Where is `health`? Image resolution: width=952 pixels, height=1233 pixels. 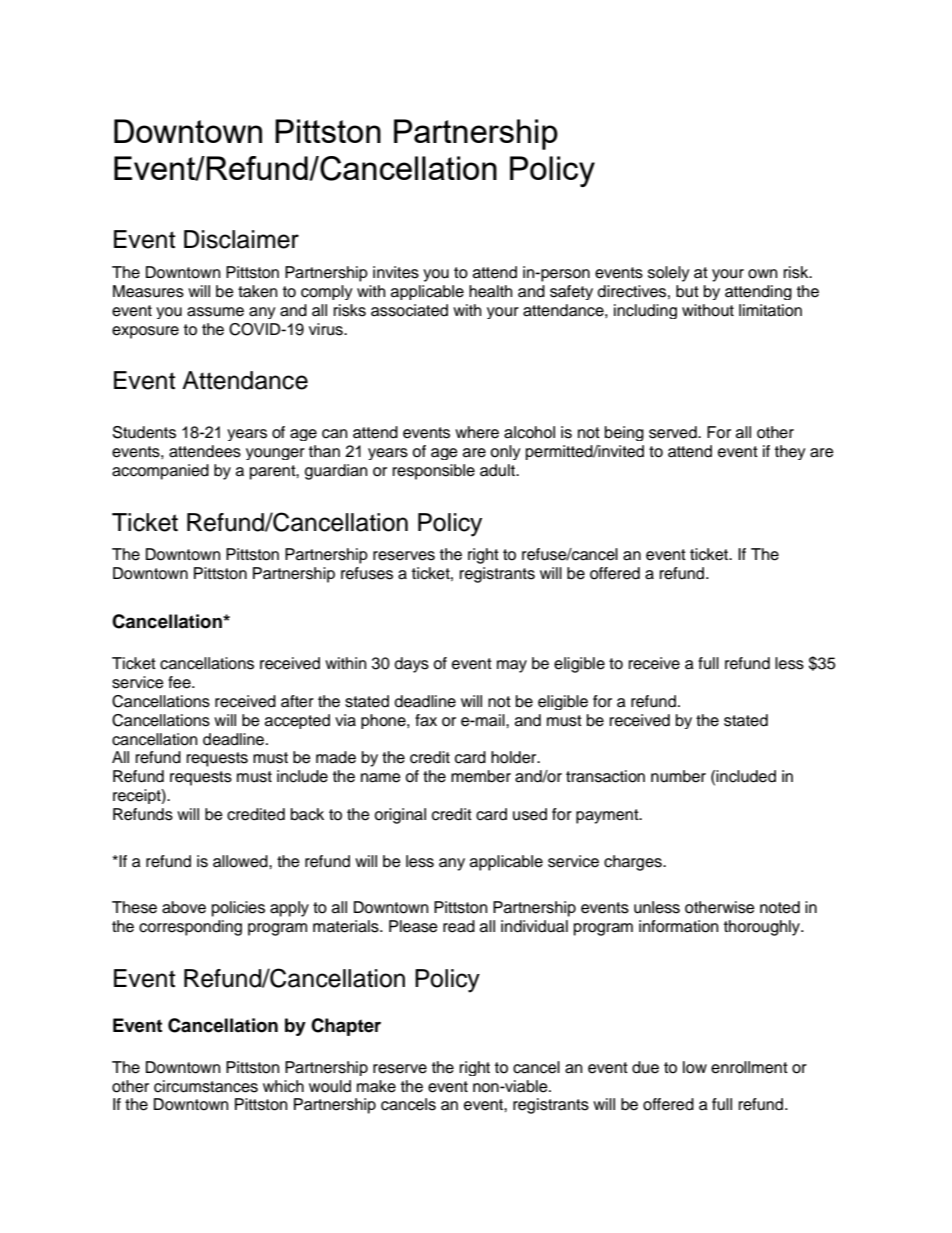
health is located at coordinates (490, 291).
